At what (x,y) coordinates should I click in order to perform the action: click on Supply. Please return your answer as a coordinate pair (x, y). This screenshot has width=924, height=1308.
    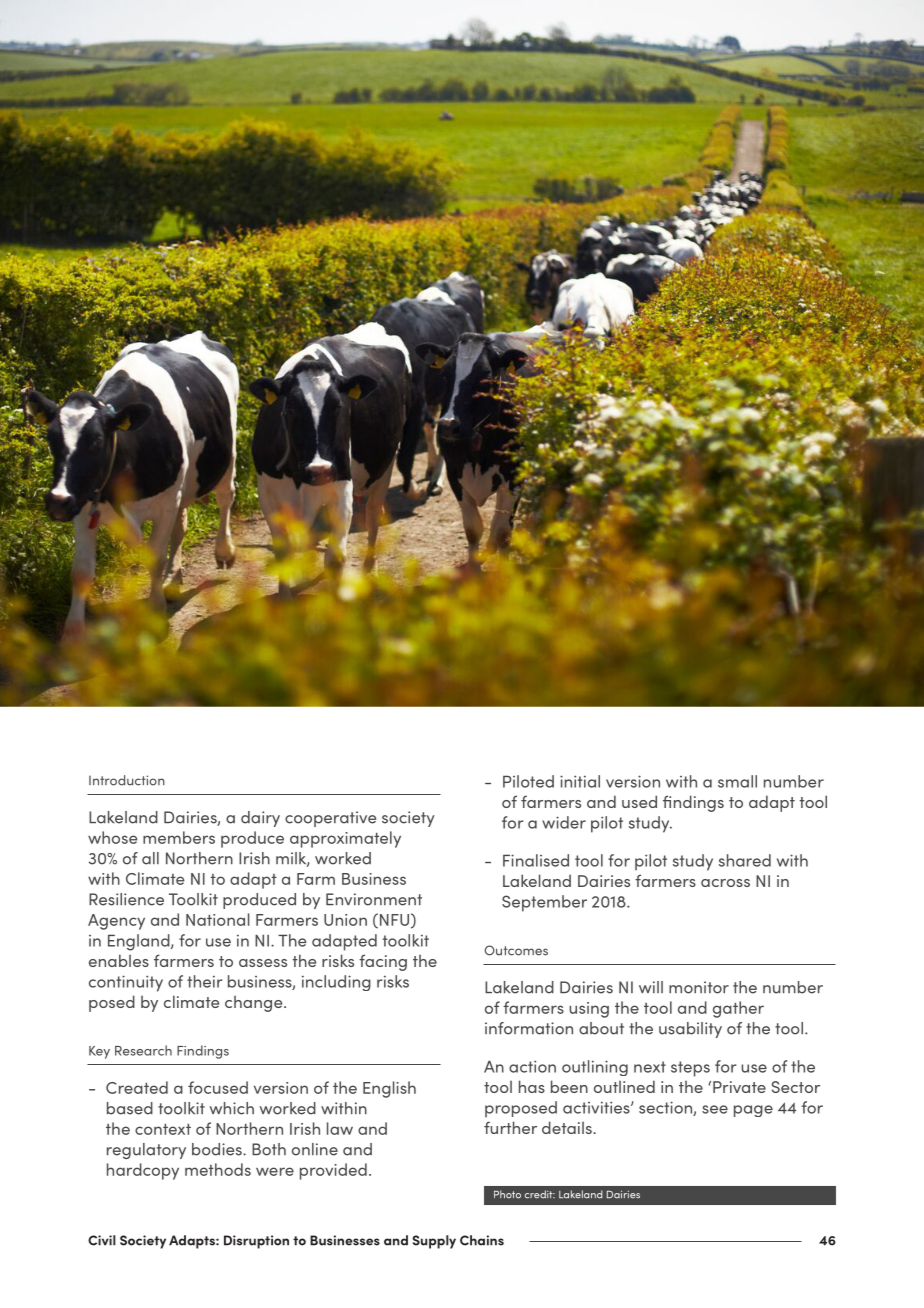
    Looking at the image, I should click on (434, 1242).
